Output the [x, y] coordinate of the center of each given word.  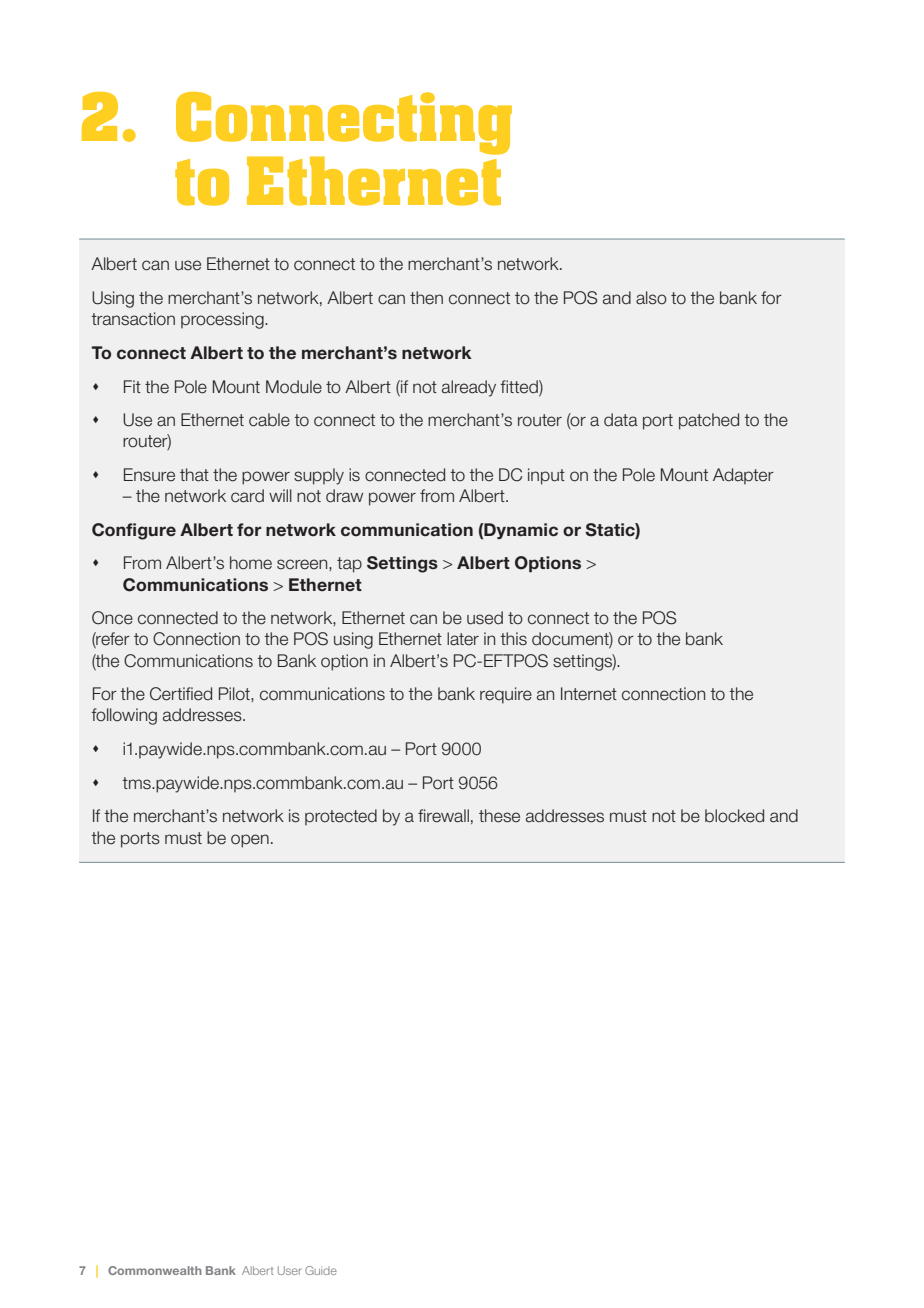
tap [349, 565]
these [499, 816]
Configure [134, 531]
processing [223, 320]
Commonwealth [155, 1270]
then [426, 298]
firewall [443, 816]
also [651, 298]
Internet [589, 694]
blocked [734, 816]
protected [341, 817]
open [250, 841]
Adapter [743, 476]
